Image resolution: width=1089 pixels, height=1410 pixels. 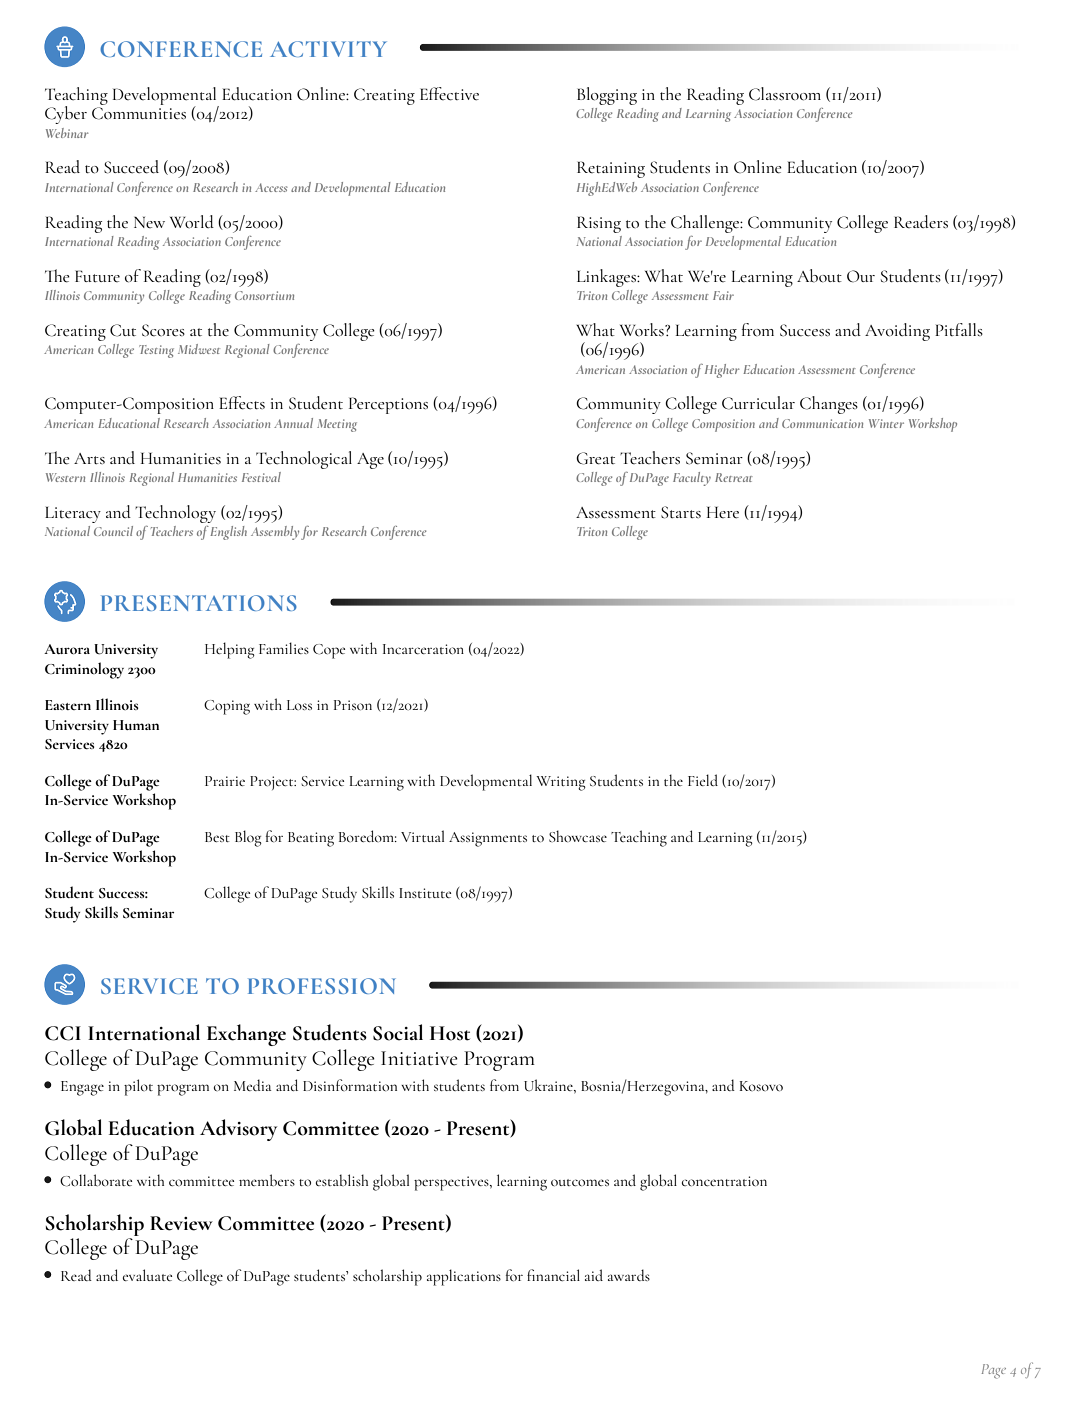 What do you see at coordinates (388, 405) in the screenshot?
I see `Perceptions` at bounding box center [388, 405].
